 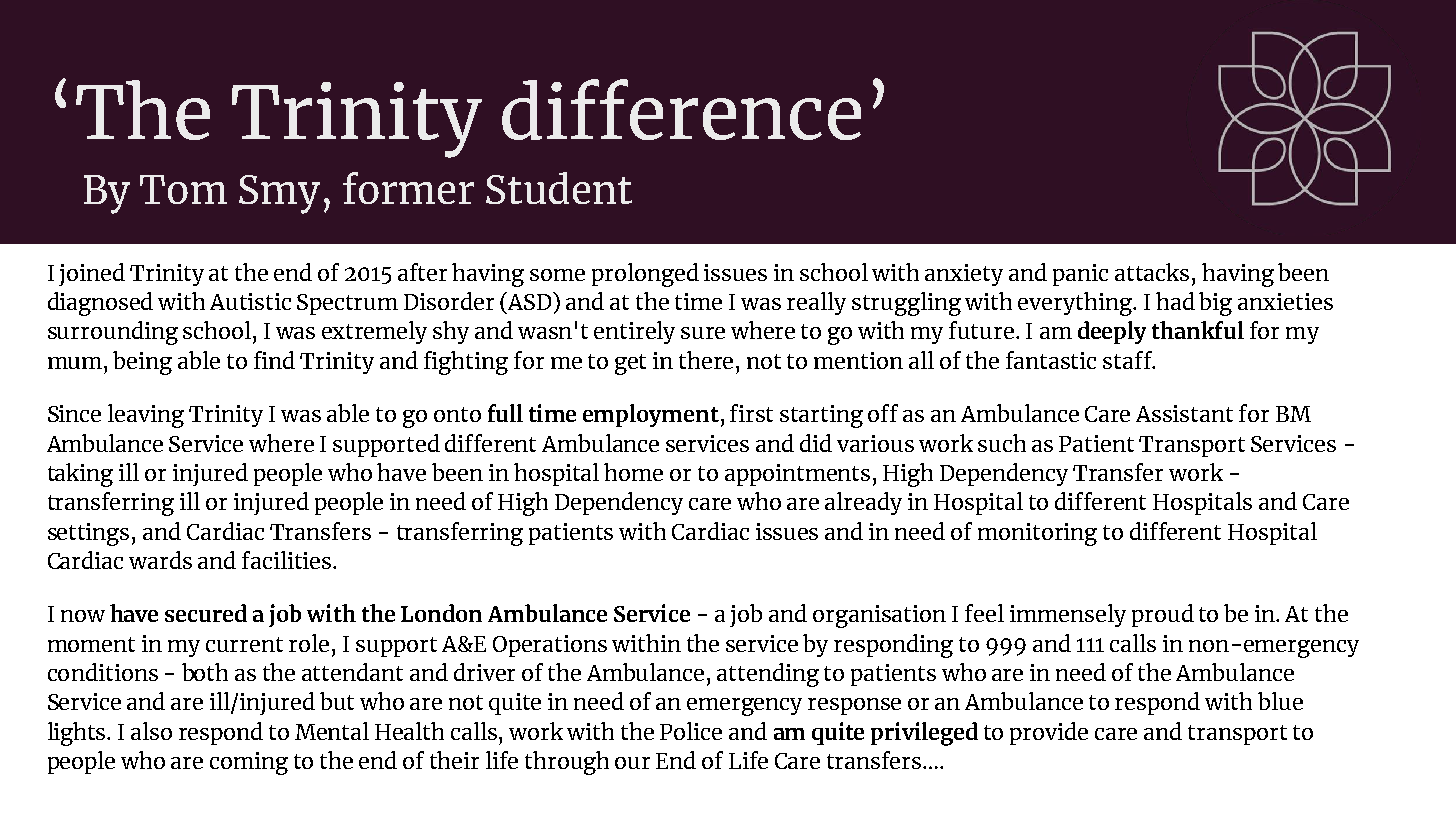 I want to click on Police, so click(x=691, y=731).
